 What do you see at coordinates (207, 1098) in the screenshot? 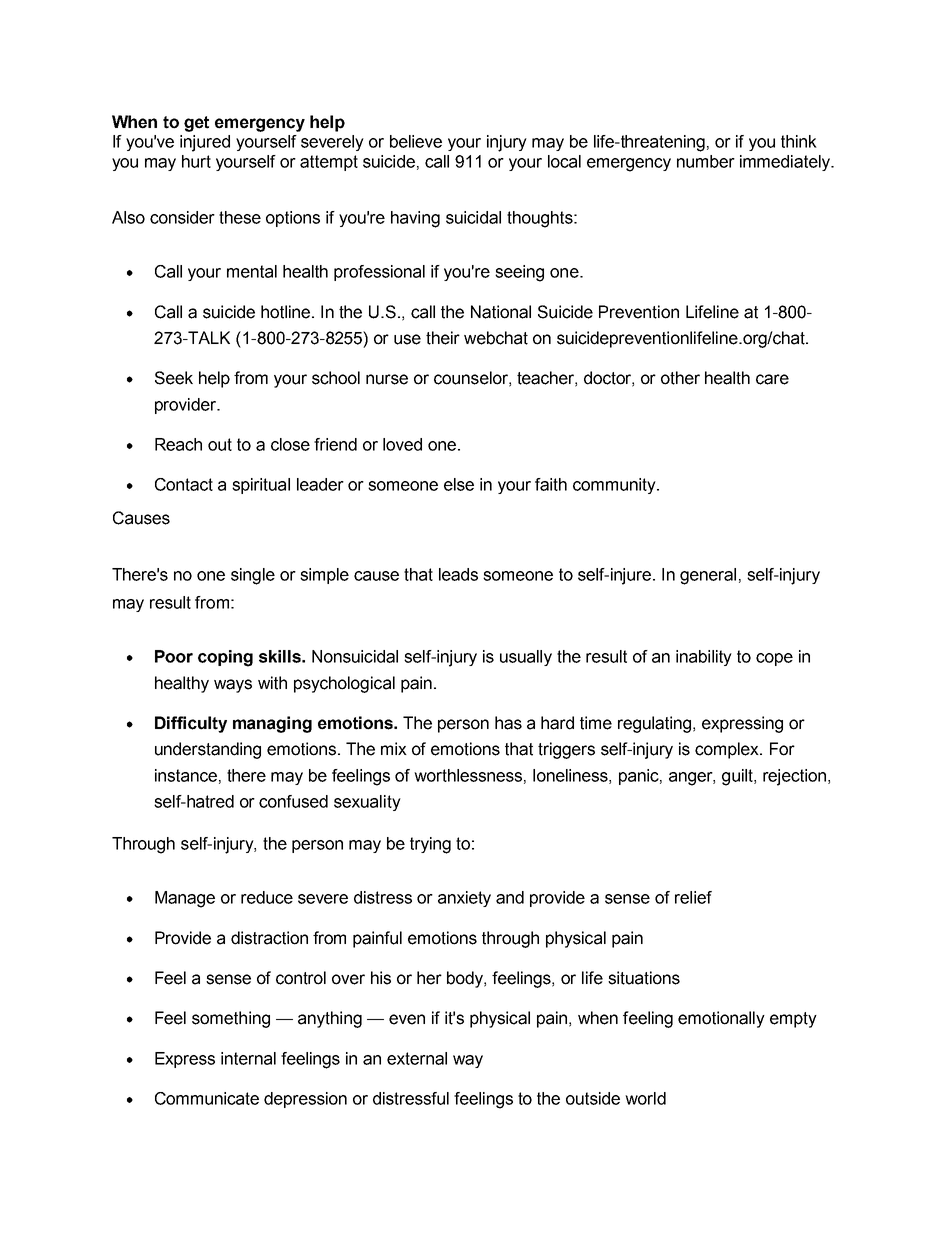
I see `Communicate` at bounding box center [207, 1098].
